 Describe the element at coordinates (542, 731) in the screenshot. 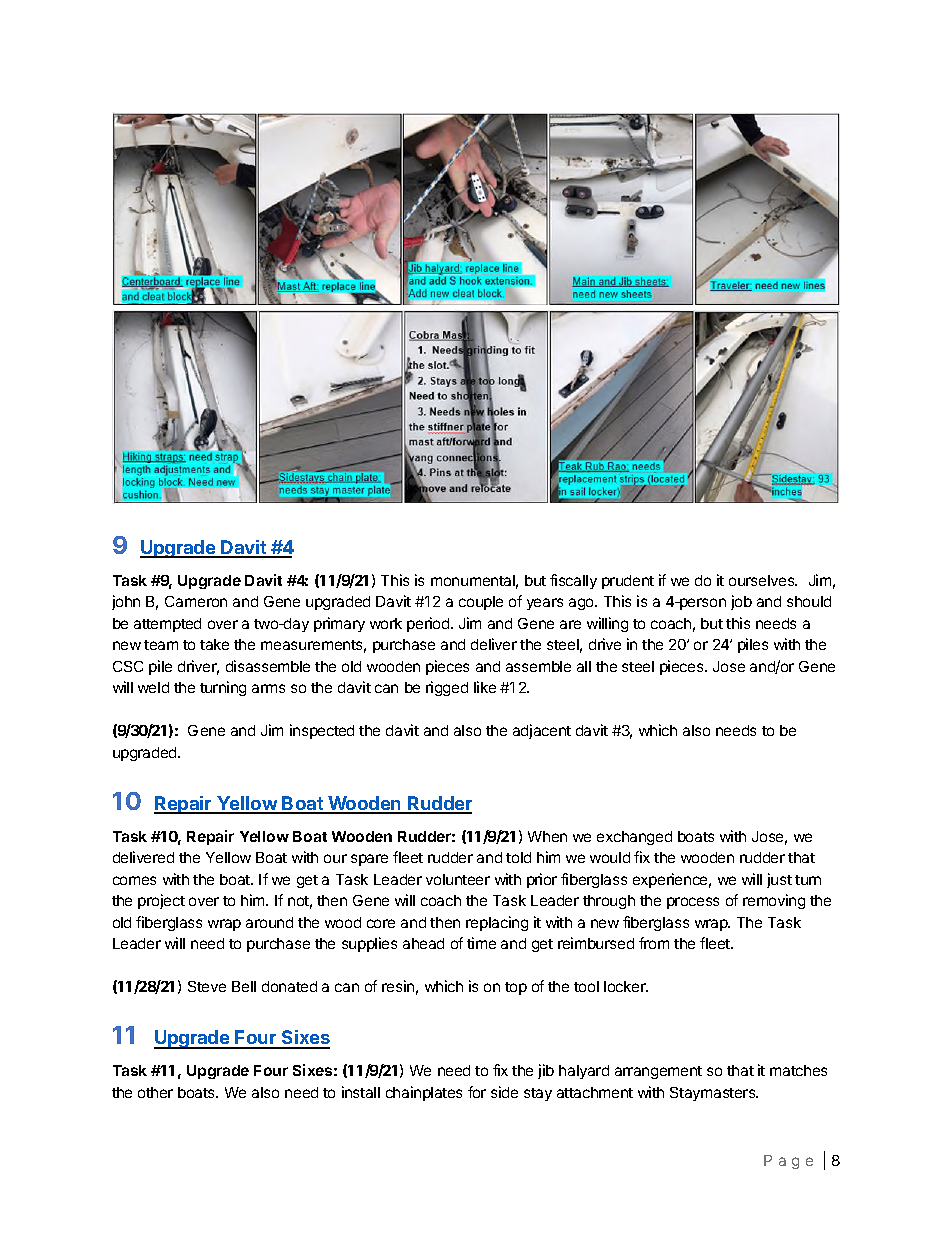

I see `adjacent` at that location.
